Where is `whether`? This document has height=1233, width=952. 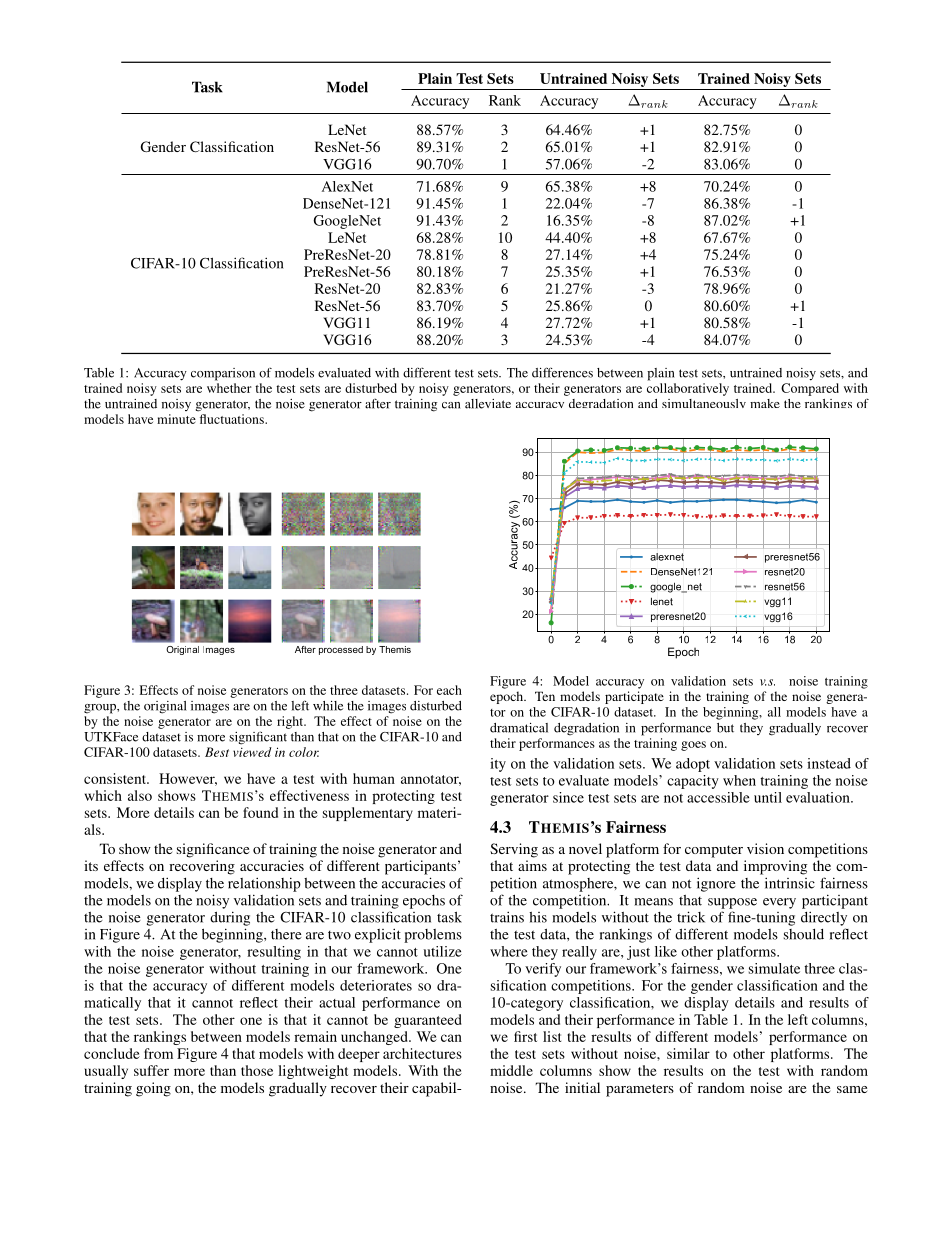
whether is located at coordinates (229, 388).
